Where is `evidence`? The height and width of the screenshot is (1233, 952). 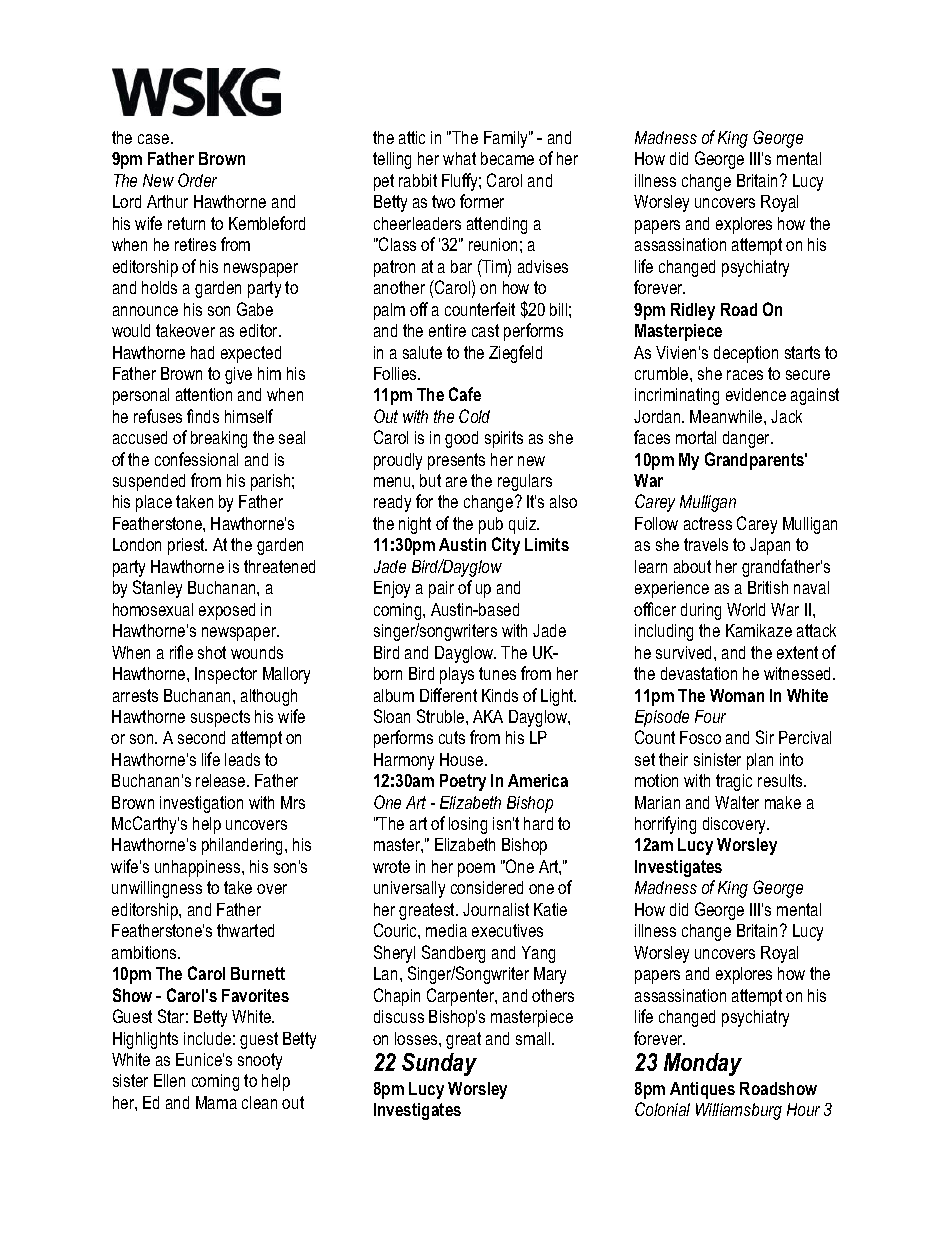
evidence is located at coordinates (756, 394).
